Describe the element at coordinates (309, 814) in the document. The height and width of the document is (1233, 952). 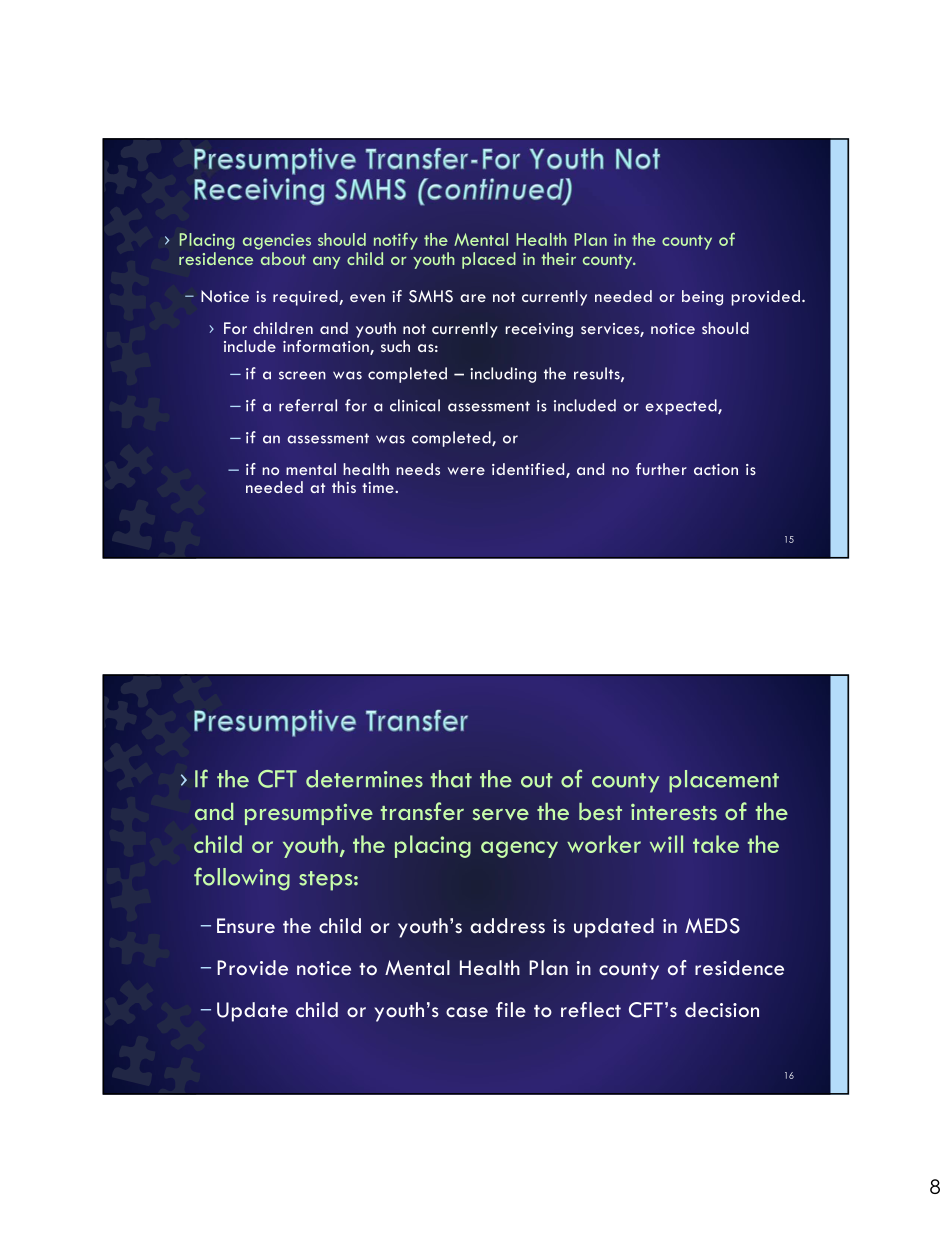
I see `presumptive` at that location.
